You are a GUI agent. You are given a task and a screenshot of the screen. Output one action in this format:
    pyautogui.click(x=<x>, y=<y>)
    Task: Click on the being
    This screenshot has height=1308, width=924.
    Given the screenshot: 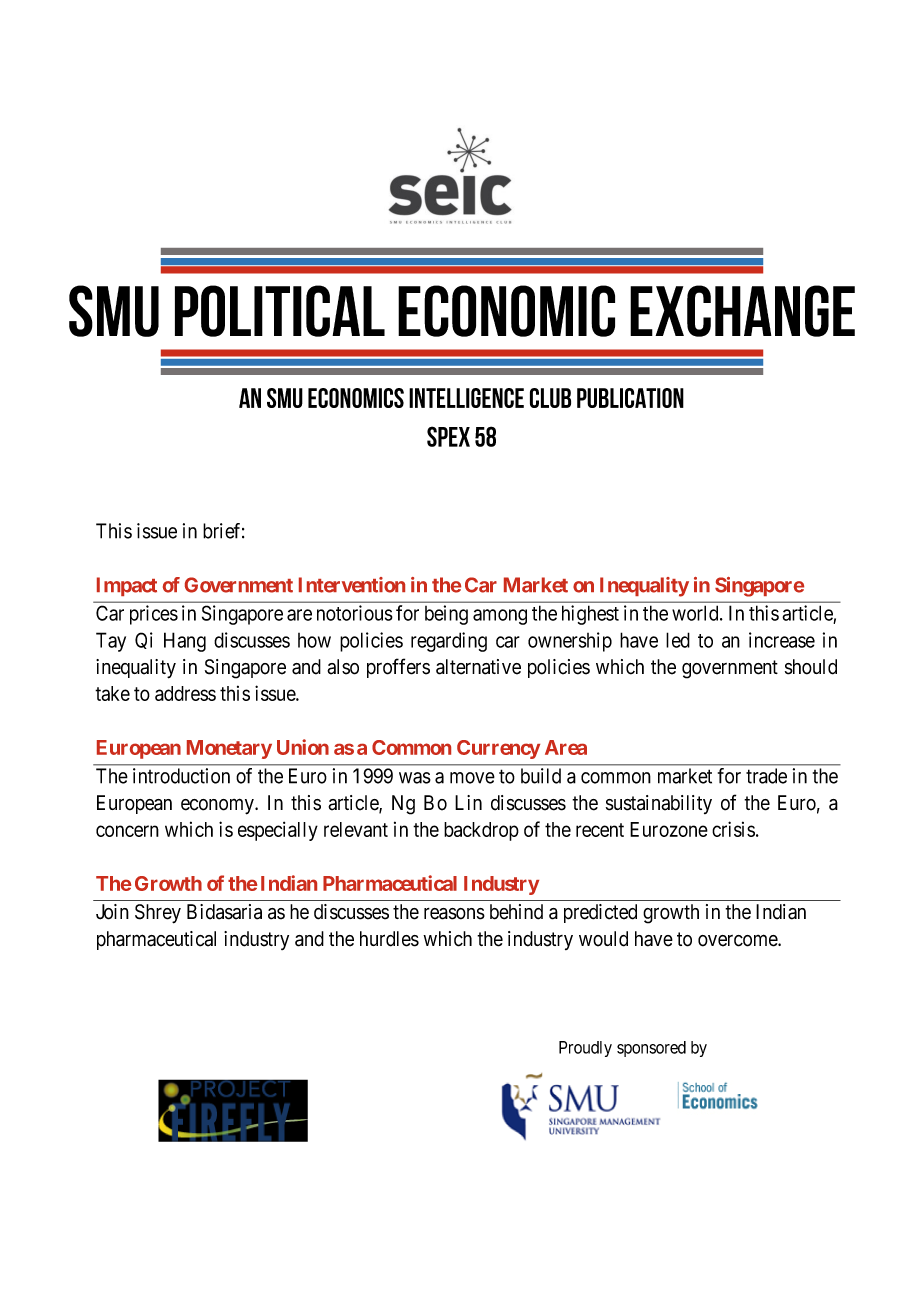 What is the action you would take?
    pyautogui.click(x=446, y=615)
